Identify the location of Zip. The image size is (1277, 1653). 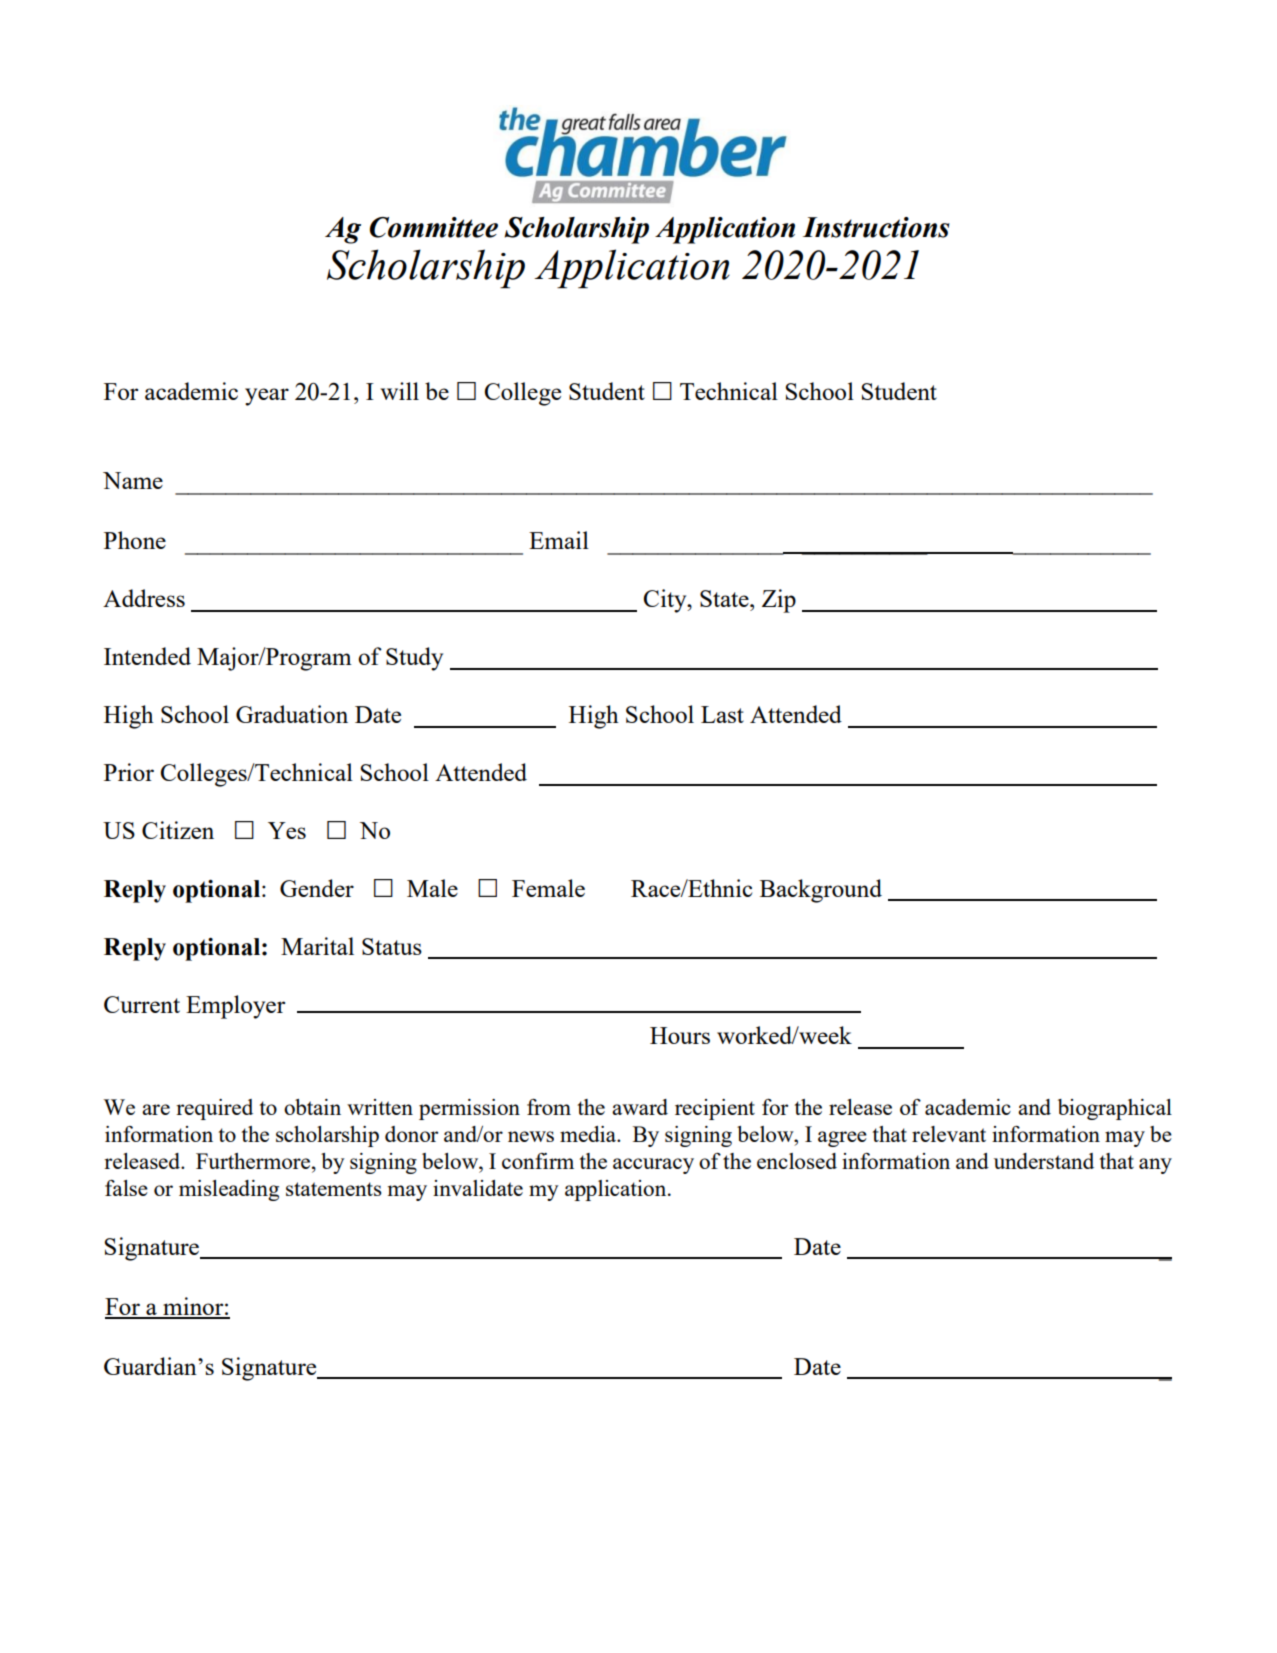
(779, 601).
